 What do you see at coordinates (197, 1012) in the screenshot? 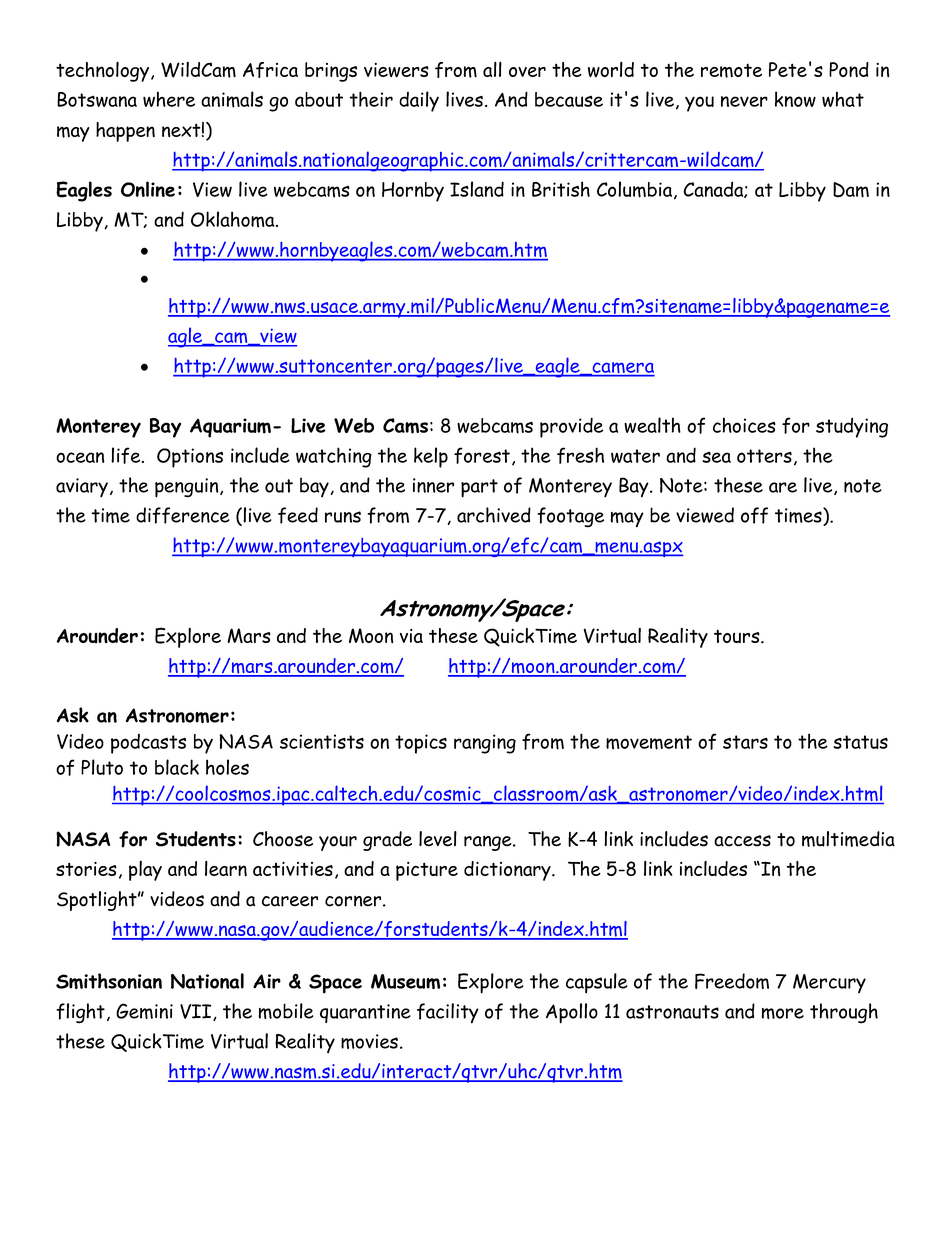
I see `VII` at bounding box center [197, 1012].
